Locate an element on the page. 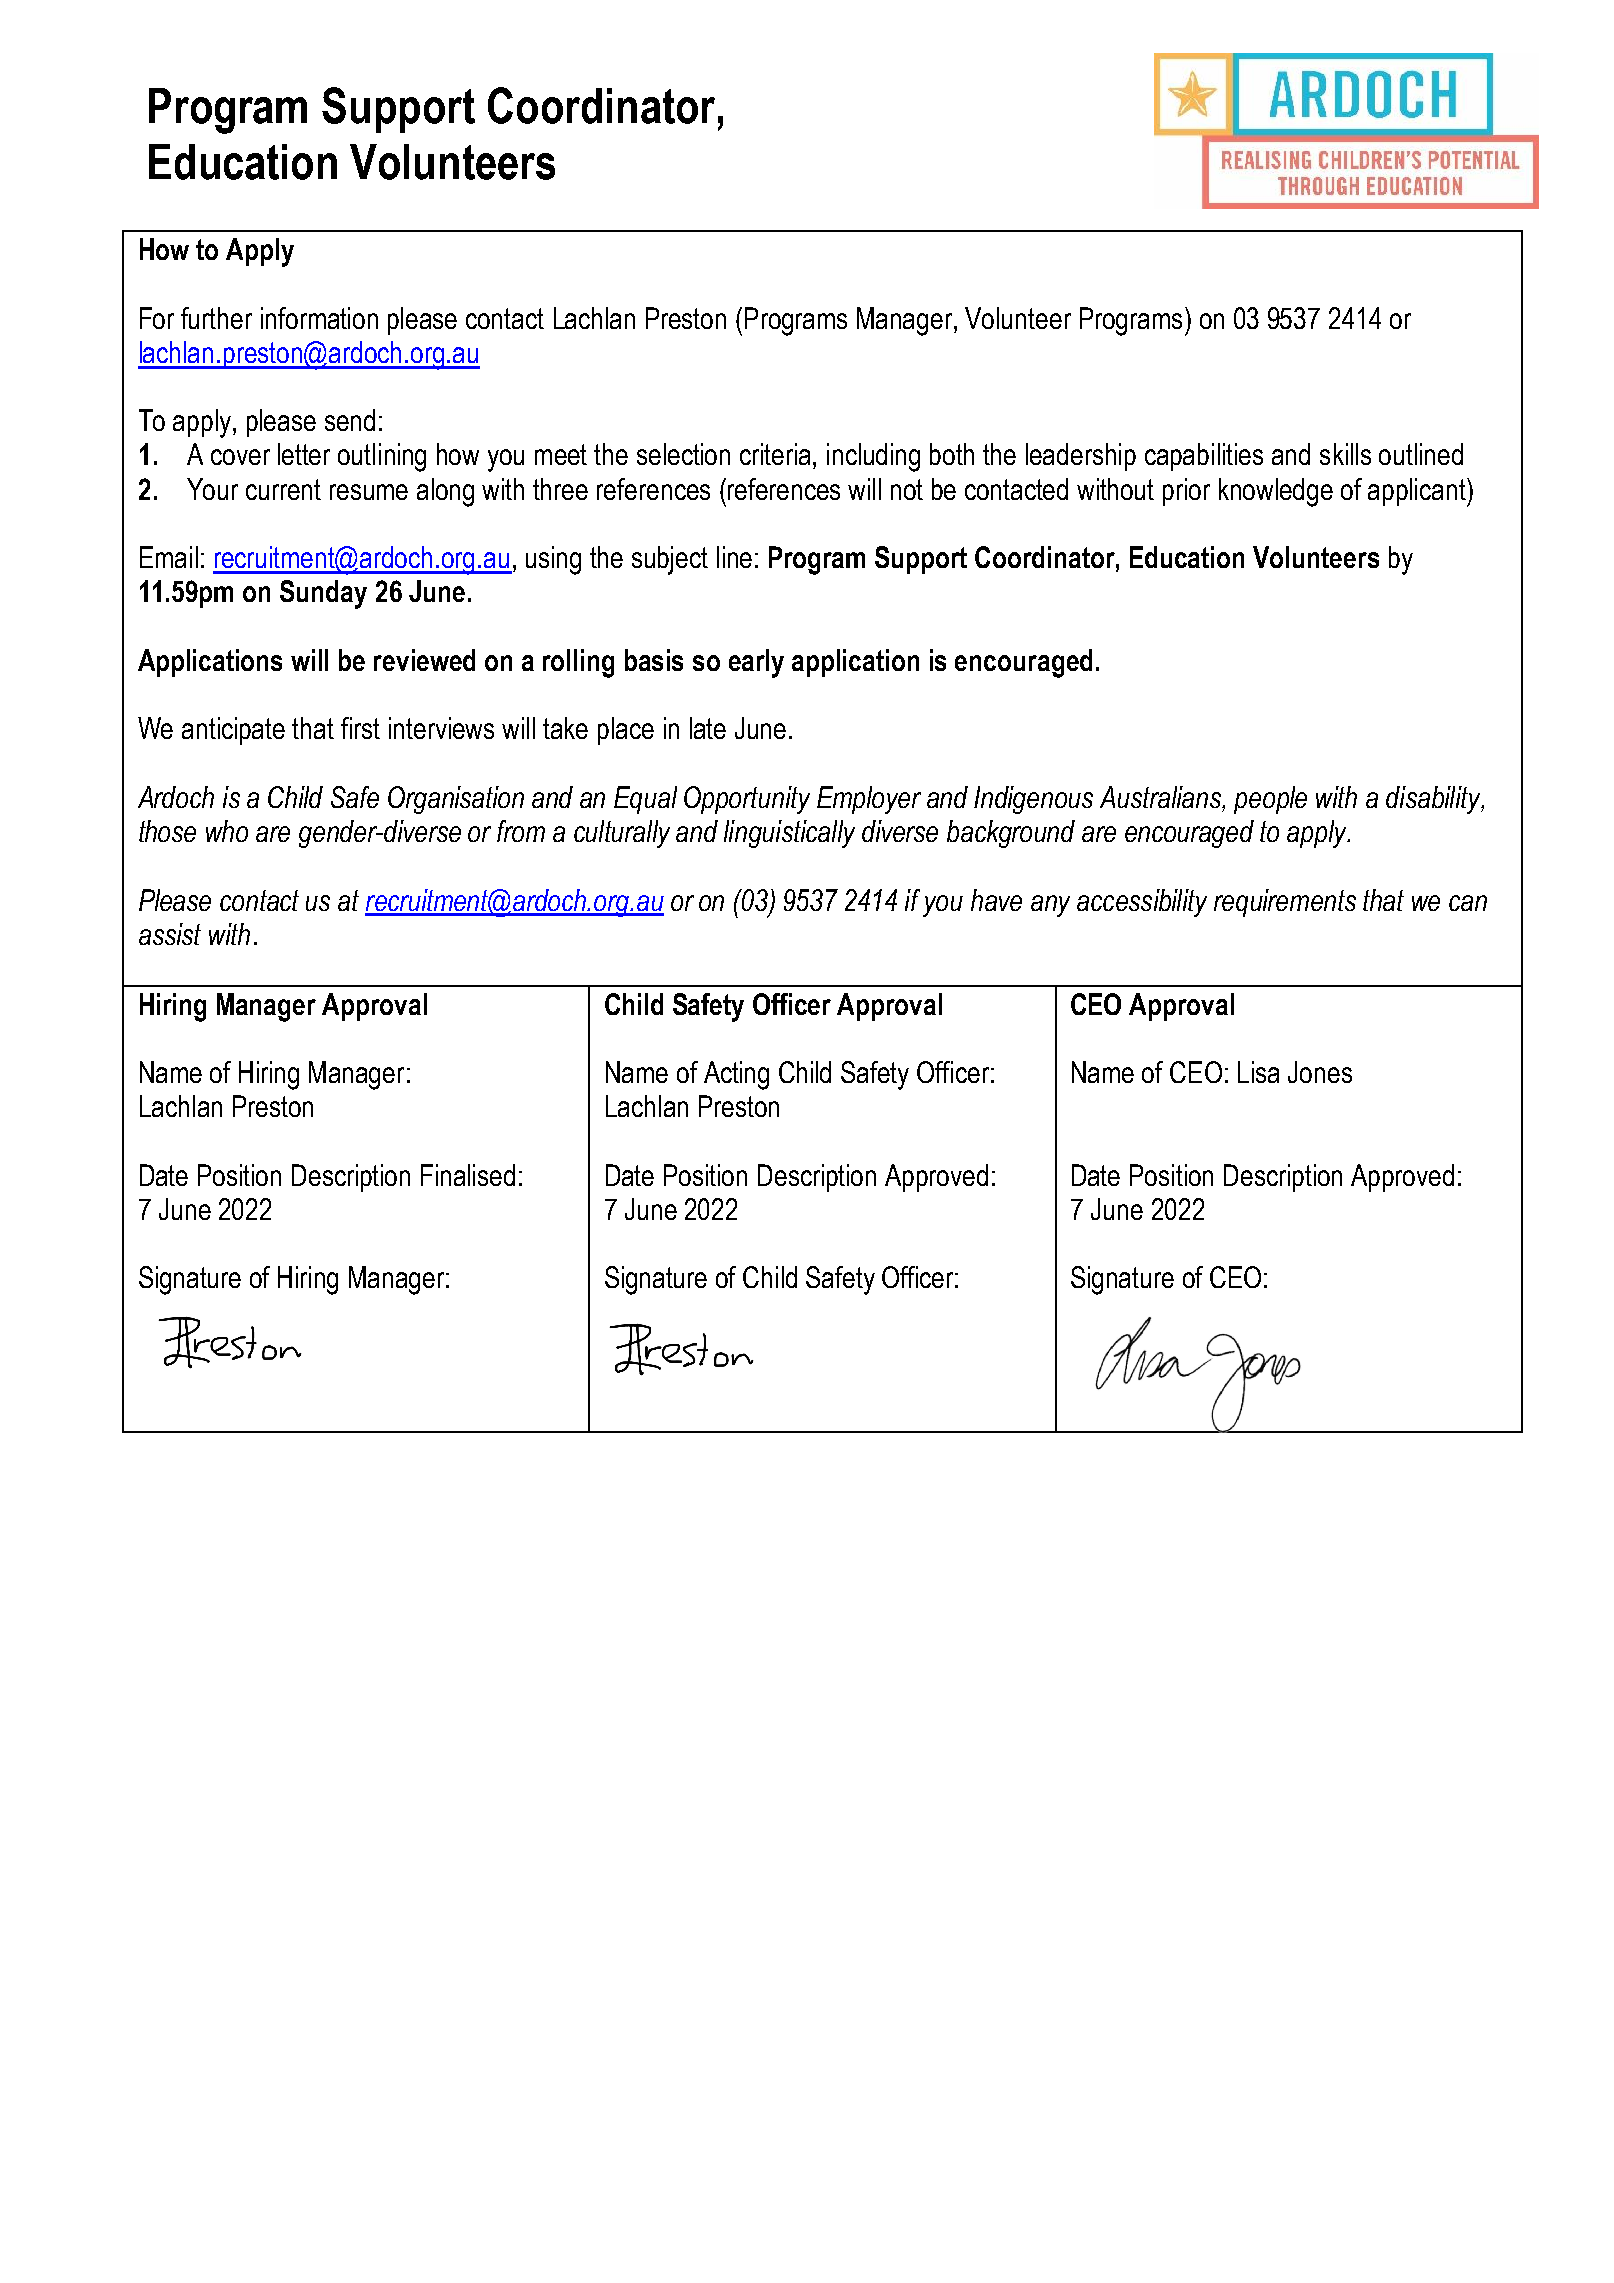 This page has width=1614, height=2283. Acting is located at coordinates (736, 1075).
